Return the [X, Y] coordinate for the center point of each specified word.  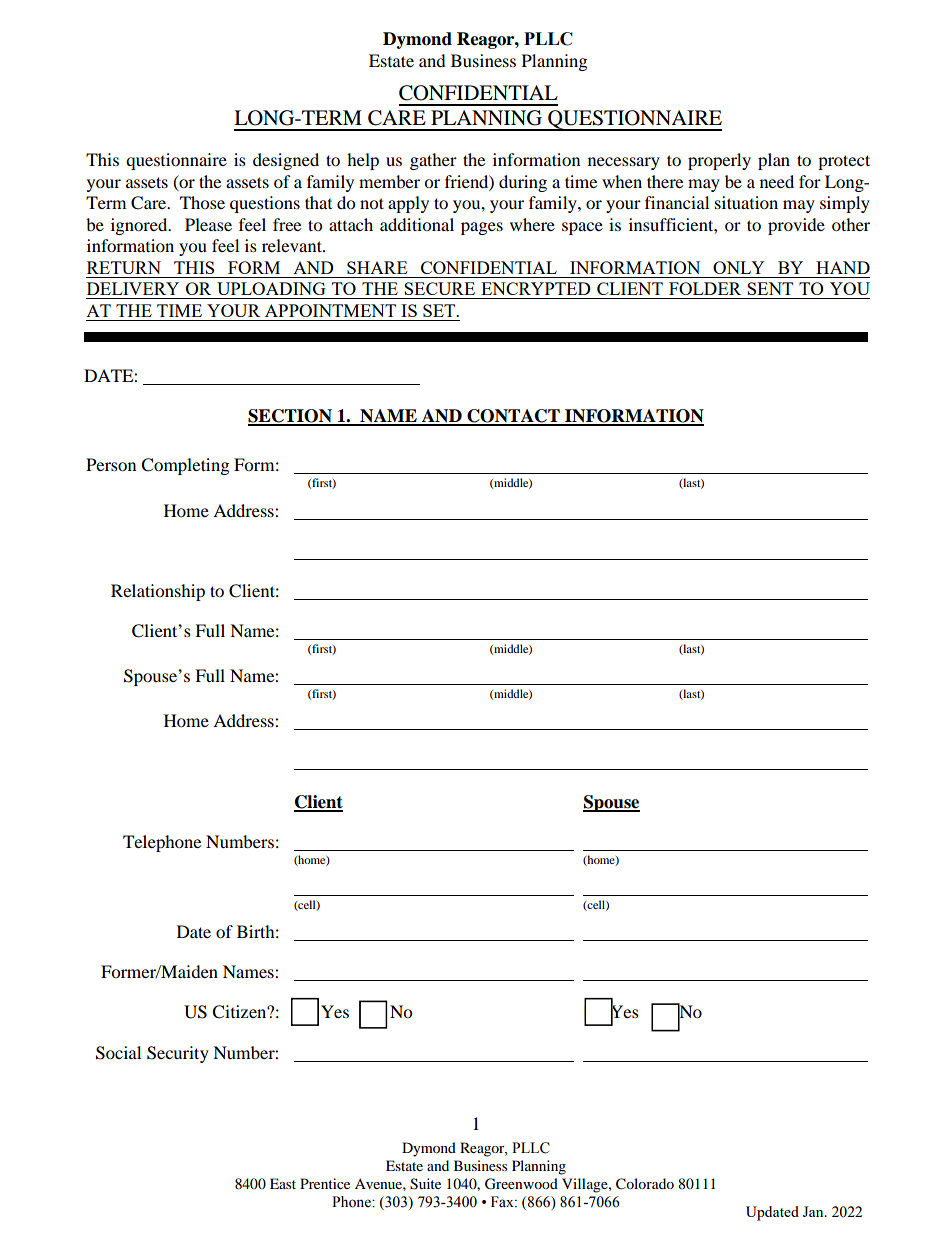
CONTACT [513, 417]
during [523, 183]
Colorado [645, 1184]
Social [118, 1053]
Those [202, 202]
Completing [185, 466]
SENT [770, 288]
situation [746, 202]
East [283, 1183]
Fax [503, 1201]
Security [178, 1054]
